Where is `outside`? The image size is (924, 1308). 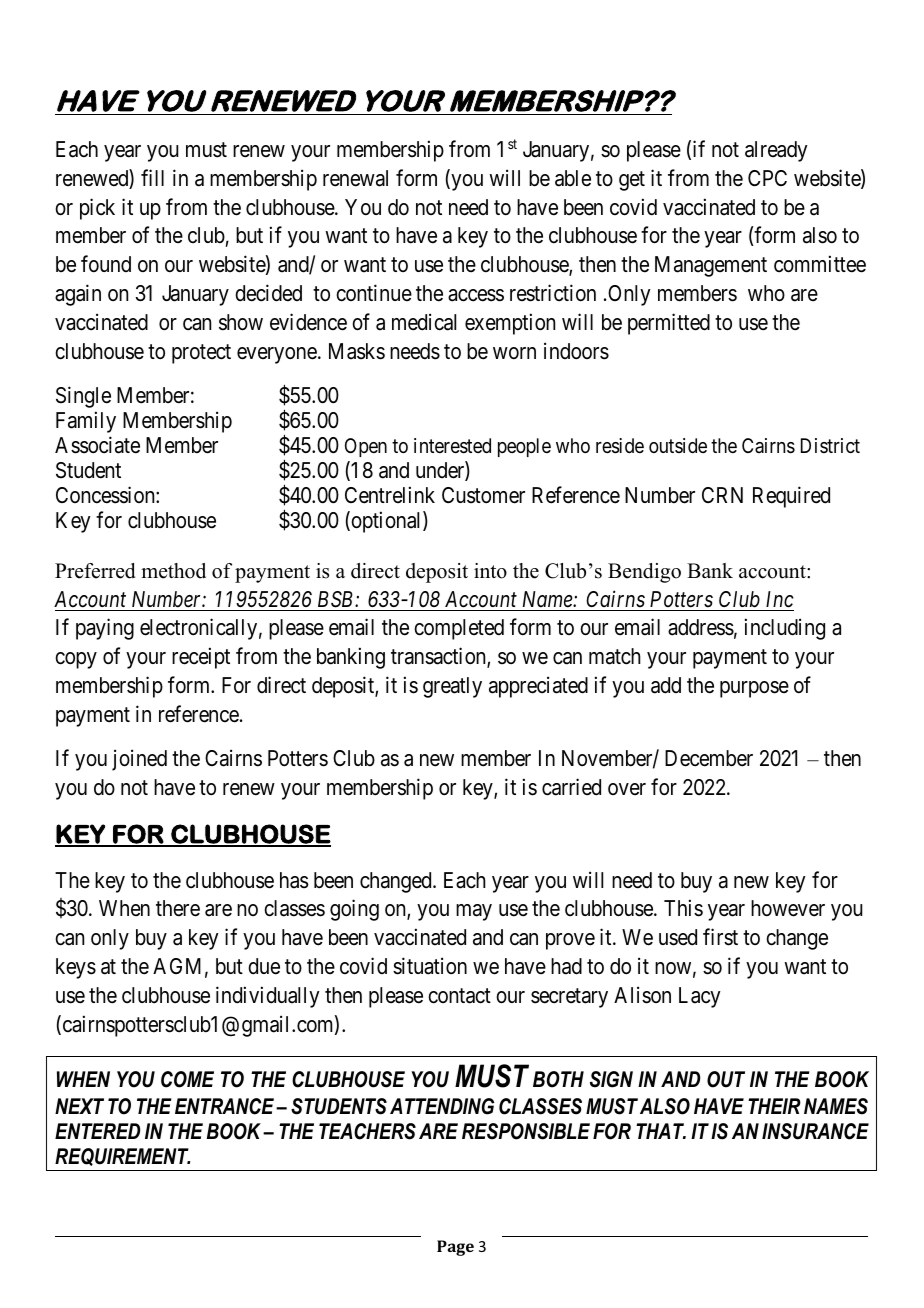
outside is located at coordinates (678, 445).
